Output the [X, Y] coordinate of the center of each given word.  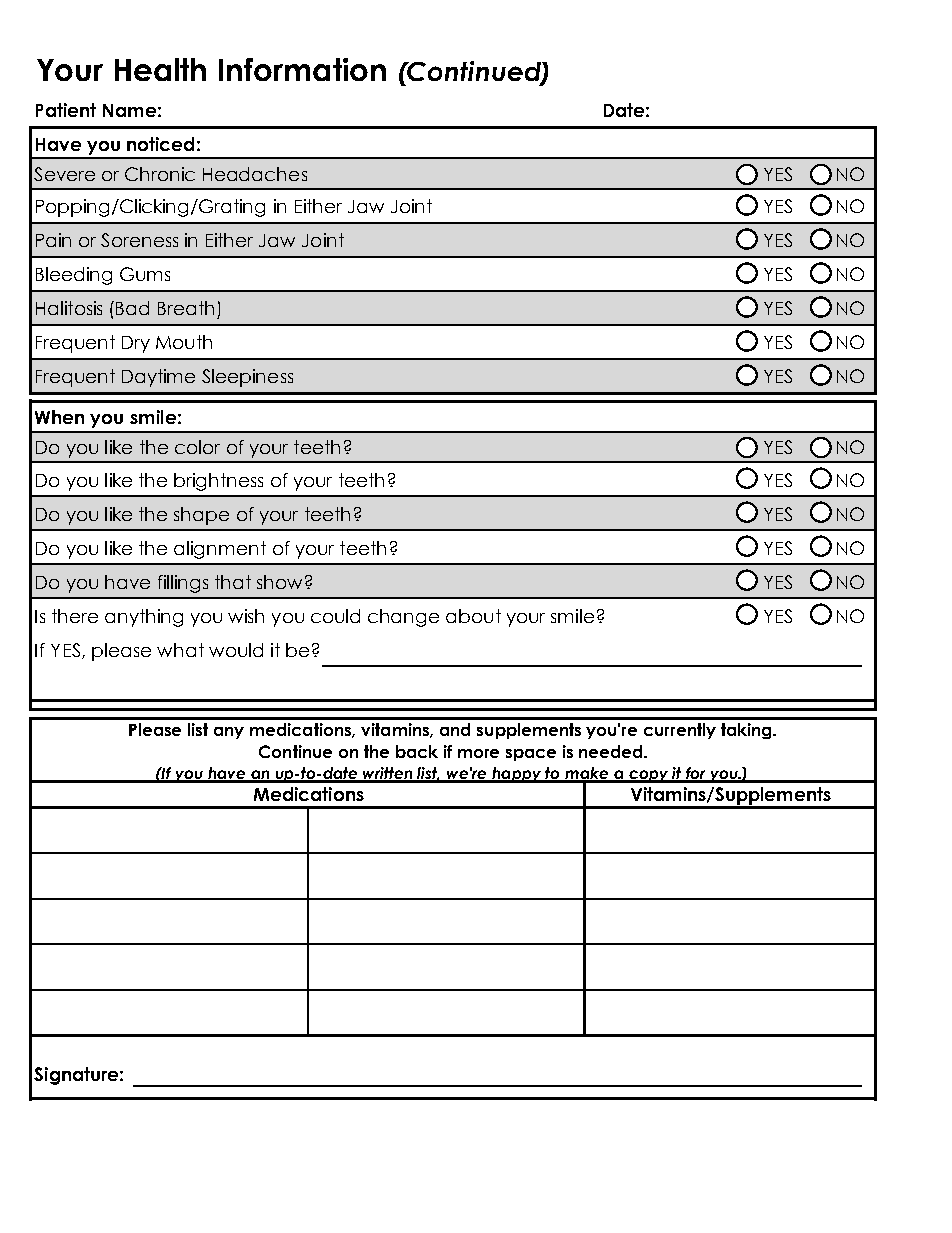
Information [302, 69]
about [473, 616]
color [197, 447]
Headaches [255, 174]
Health [160, 69]
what [180, 650]
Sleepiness [247, 378]
